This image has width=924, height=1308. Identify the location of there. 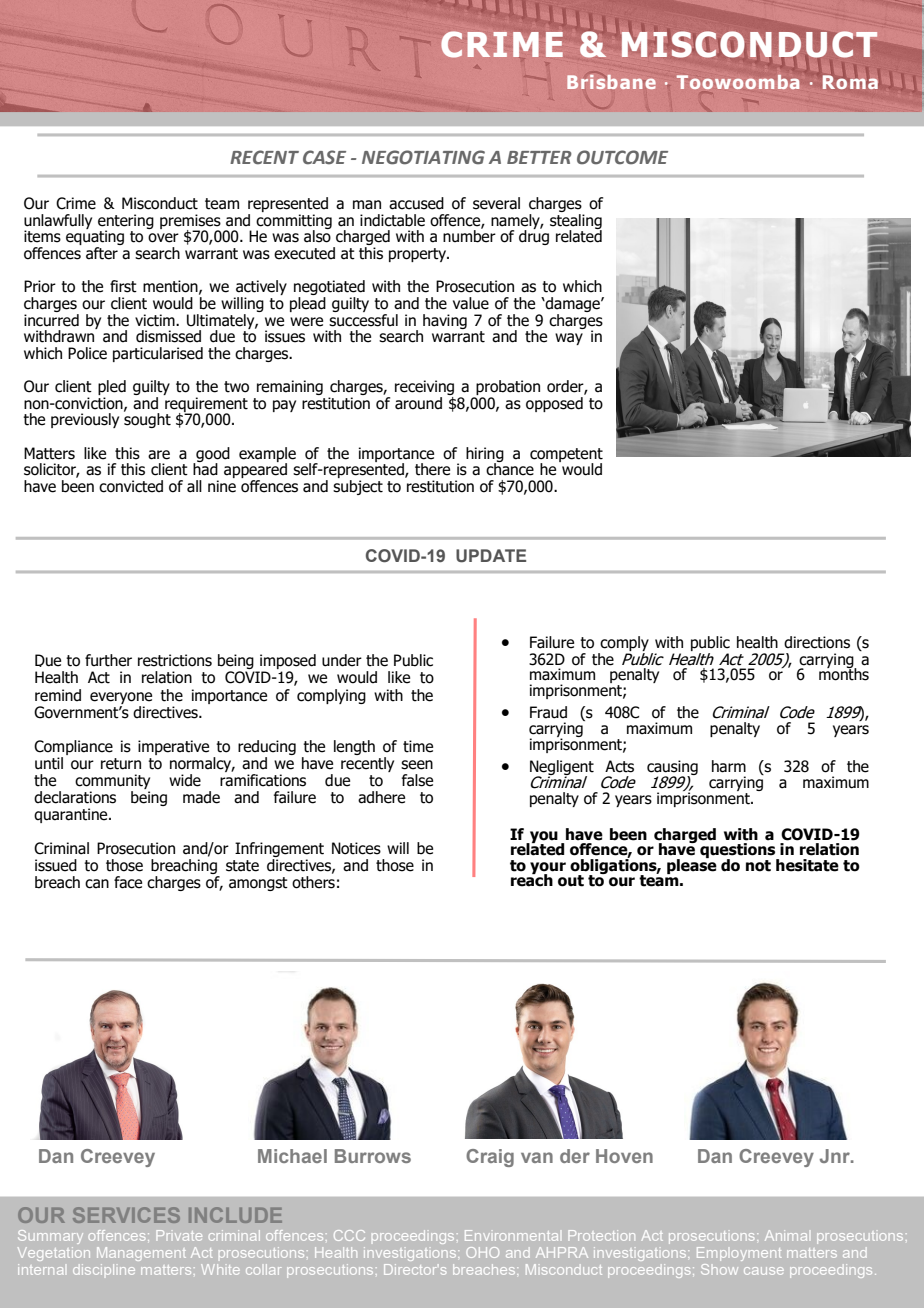
(432, 469).
